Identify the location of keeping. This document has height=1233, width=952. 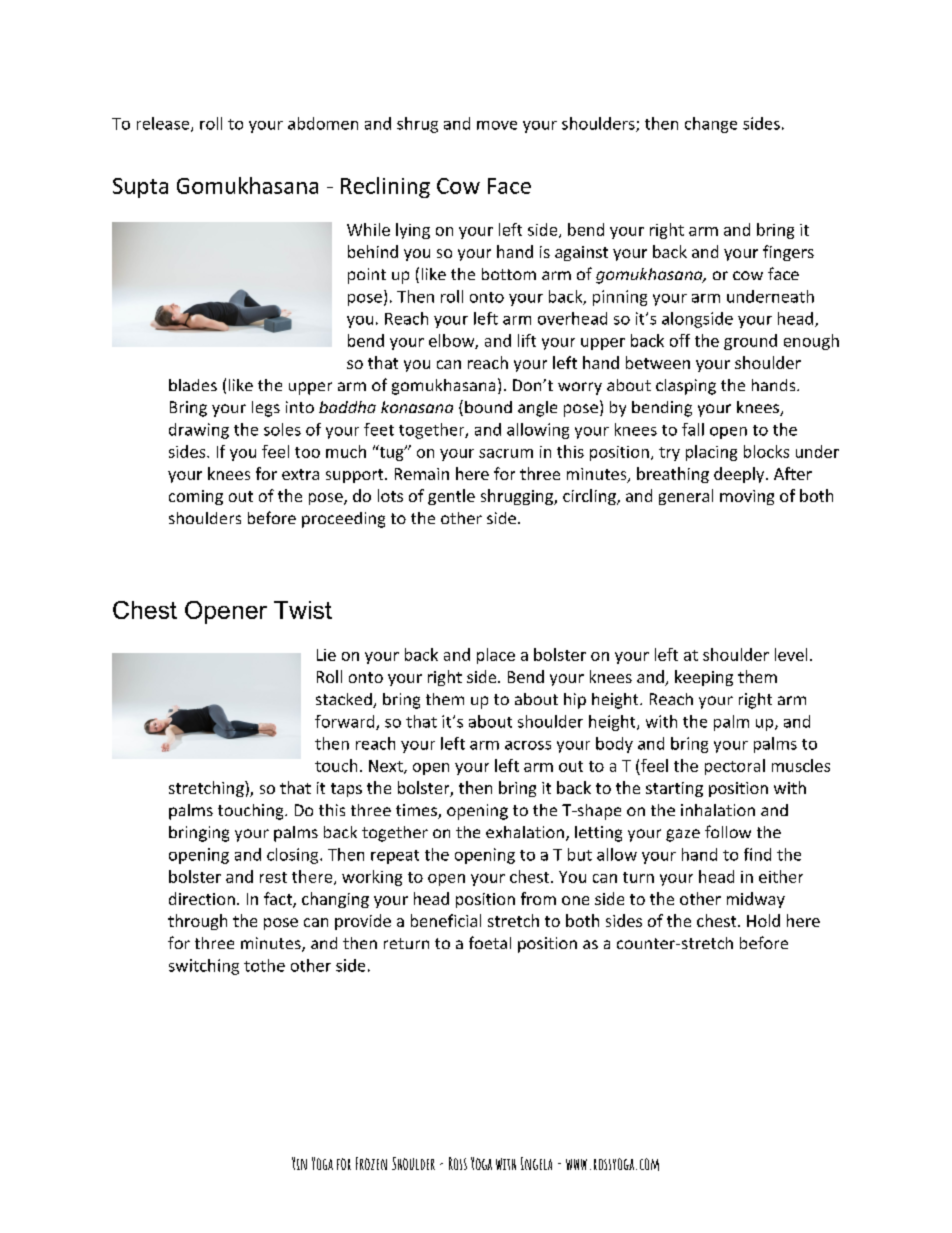
(704, 678).
